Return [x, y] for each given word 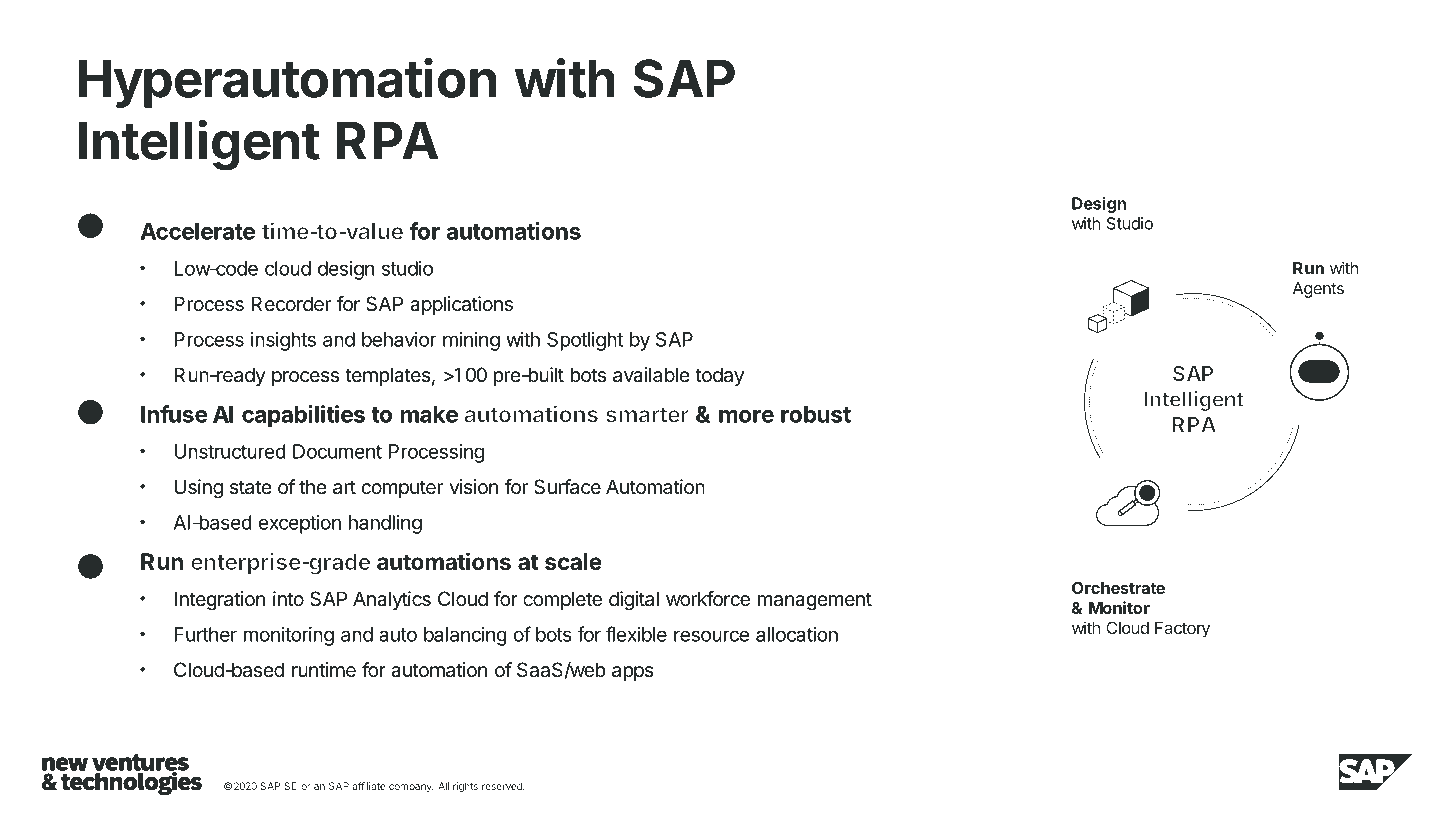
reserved [503, 786]
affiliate [369, 786]
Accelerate [198, 231]
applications [461, 305]
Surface [567, 487]
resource [711, 636]
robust [816, 414]
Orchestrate [1118, 587]
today [720, 376]
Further [205, 634]
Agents [1318, 290]
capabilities [303, 416]
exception [299, 524]
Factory [1182, 630]
